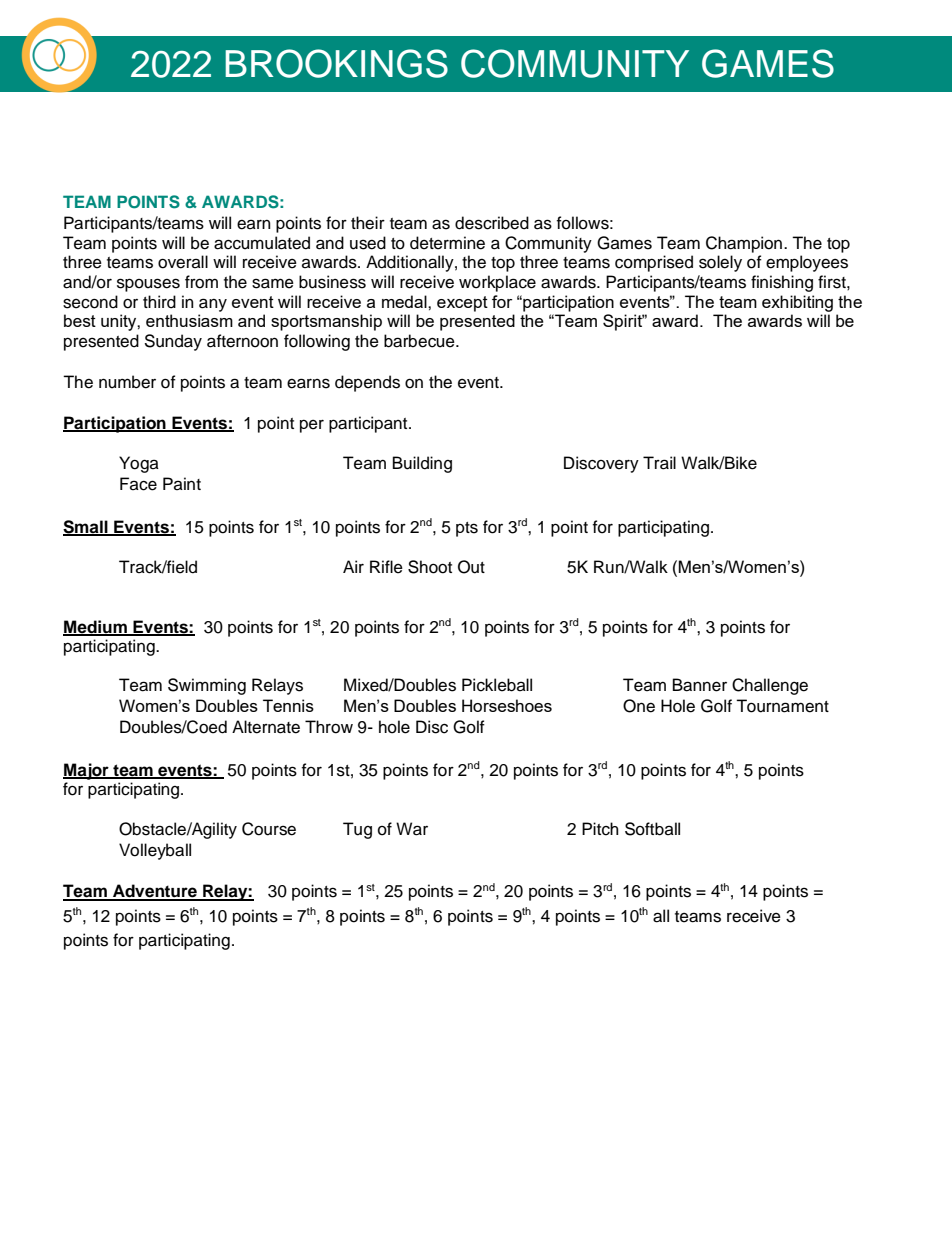  I want to click on Champion, so click(745, 244).
